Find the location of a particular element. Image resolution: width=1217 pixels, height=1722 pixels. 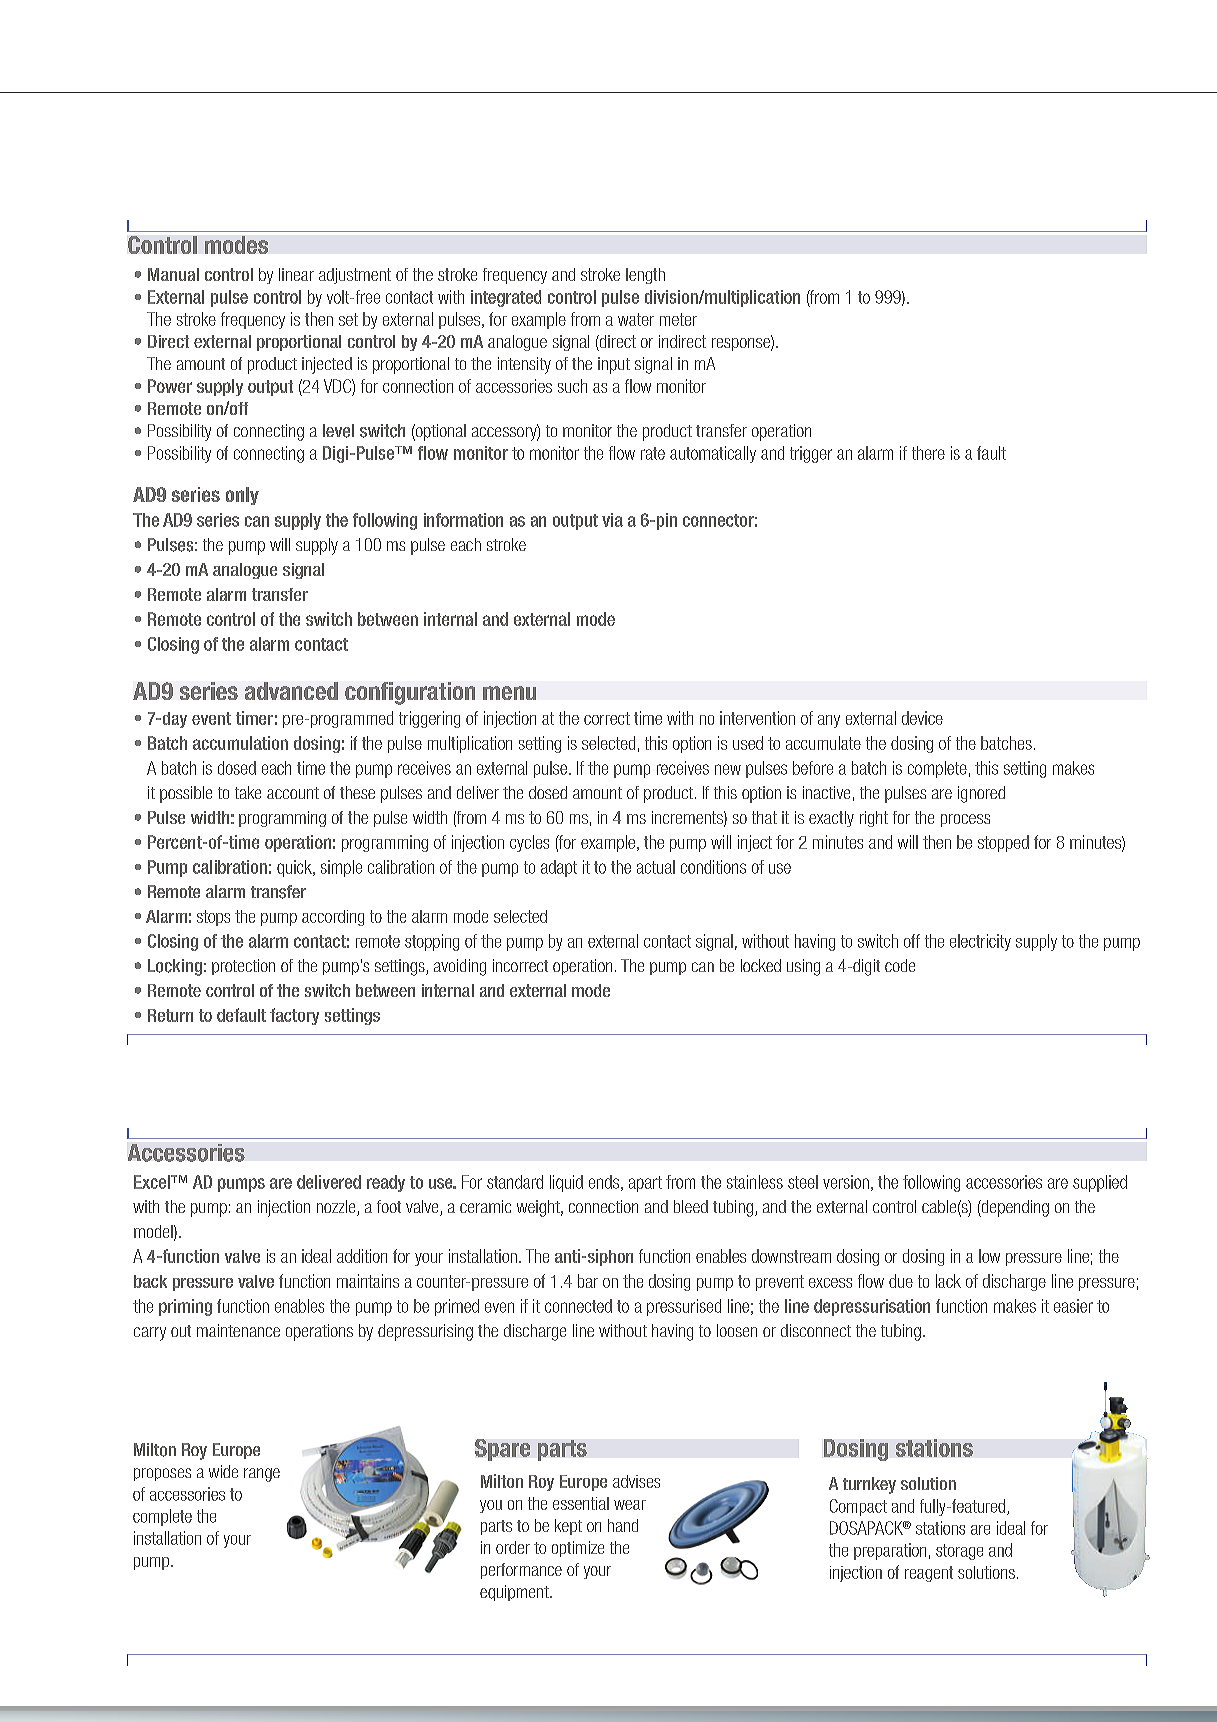

electricity is located at coordinates (980, 942).
